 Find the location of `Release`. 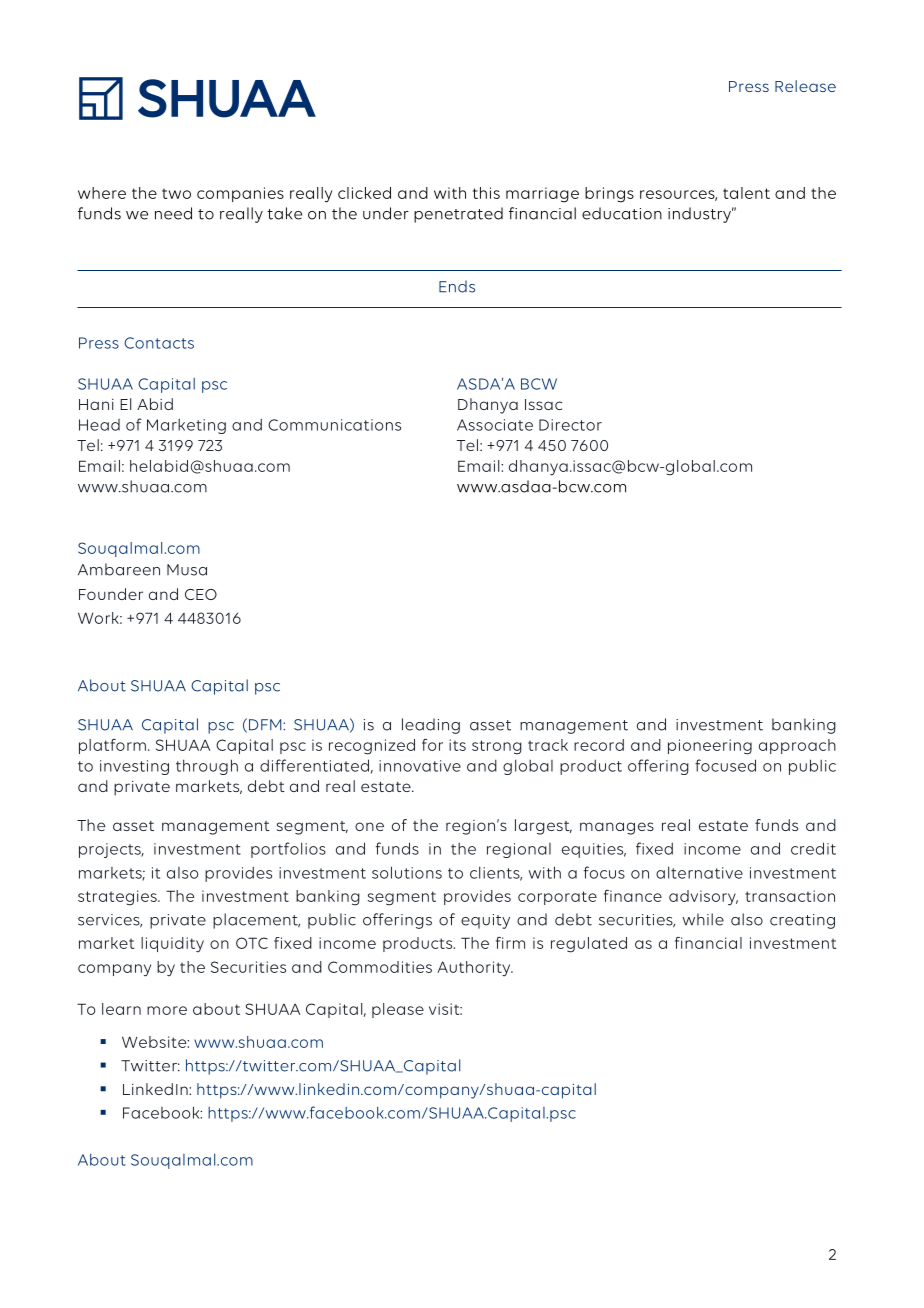

Release is located at coordinates (805, 86).
